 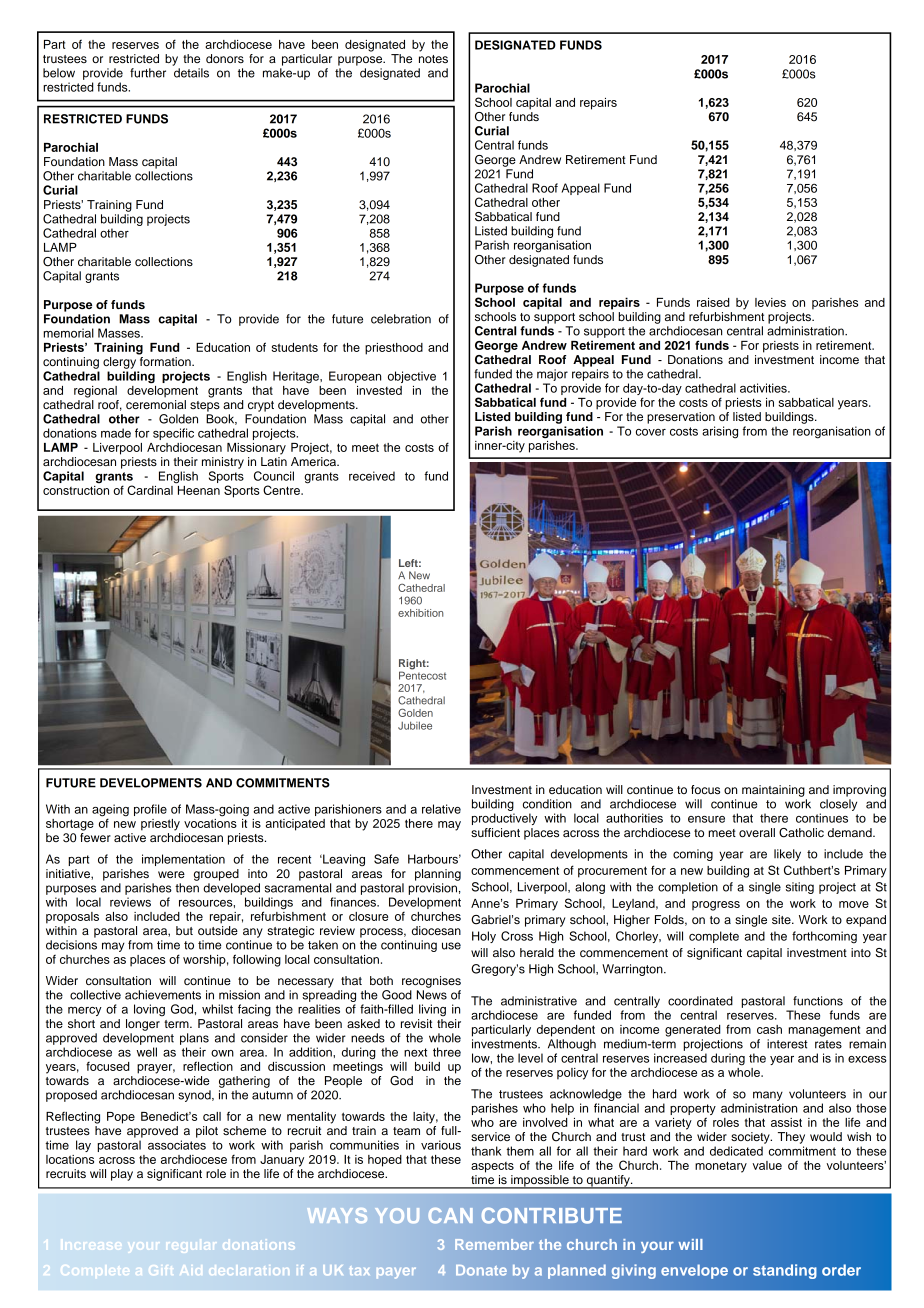 I want to click on maintaining, so click(x=773, y=791).
